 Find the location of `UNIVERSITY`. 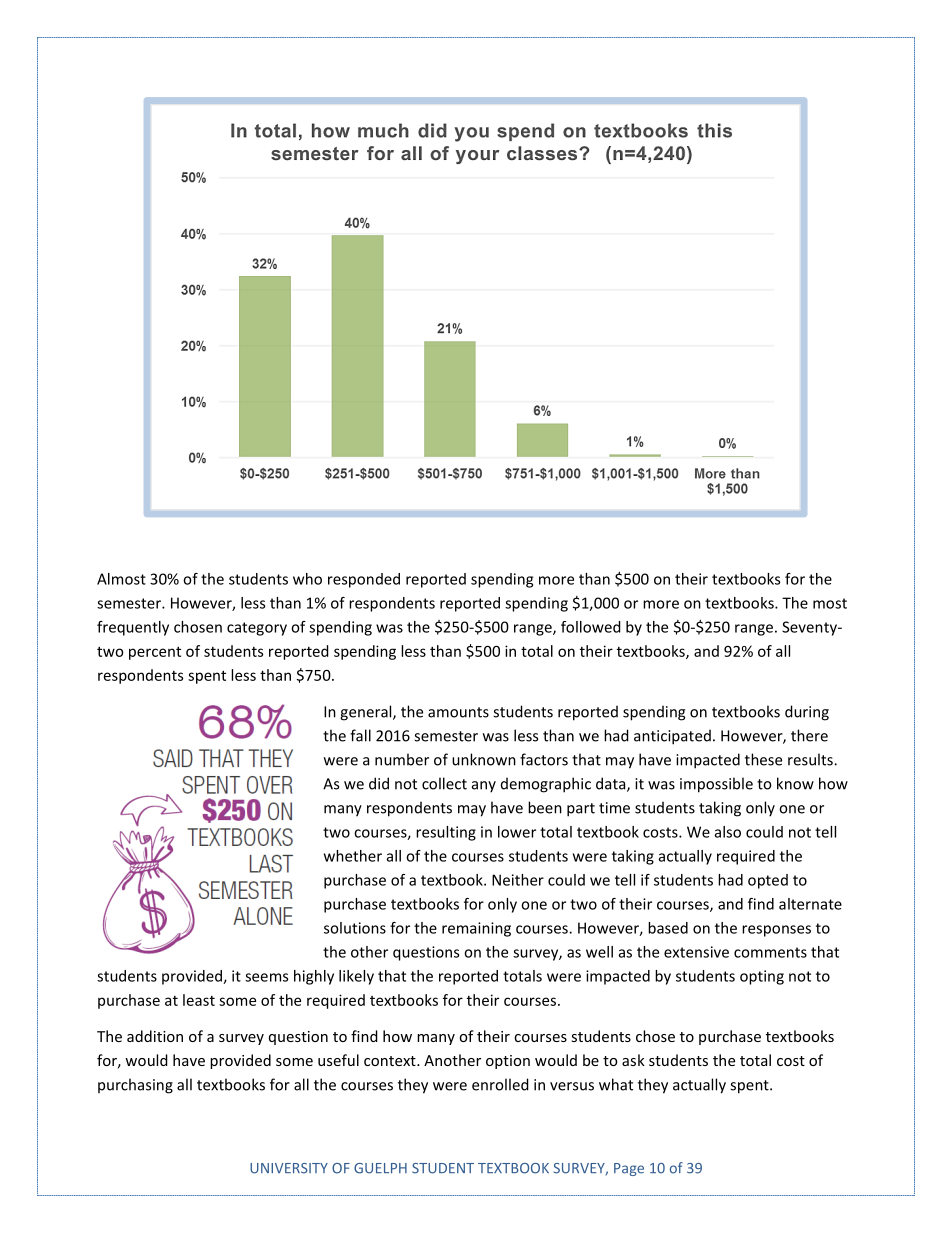

UNIVERSITY is located at coordinates (289, 1168).
